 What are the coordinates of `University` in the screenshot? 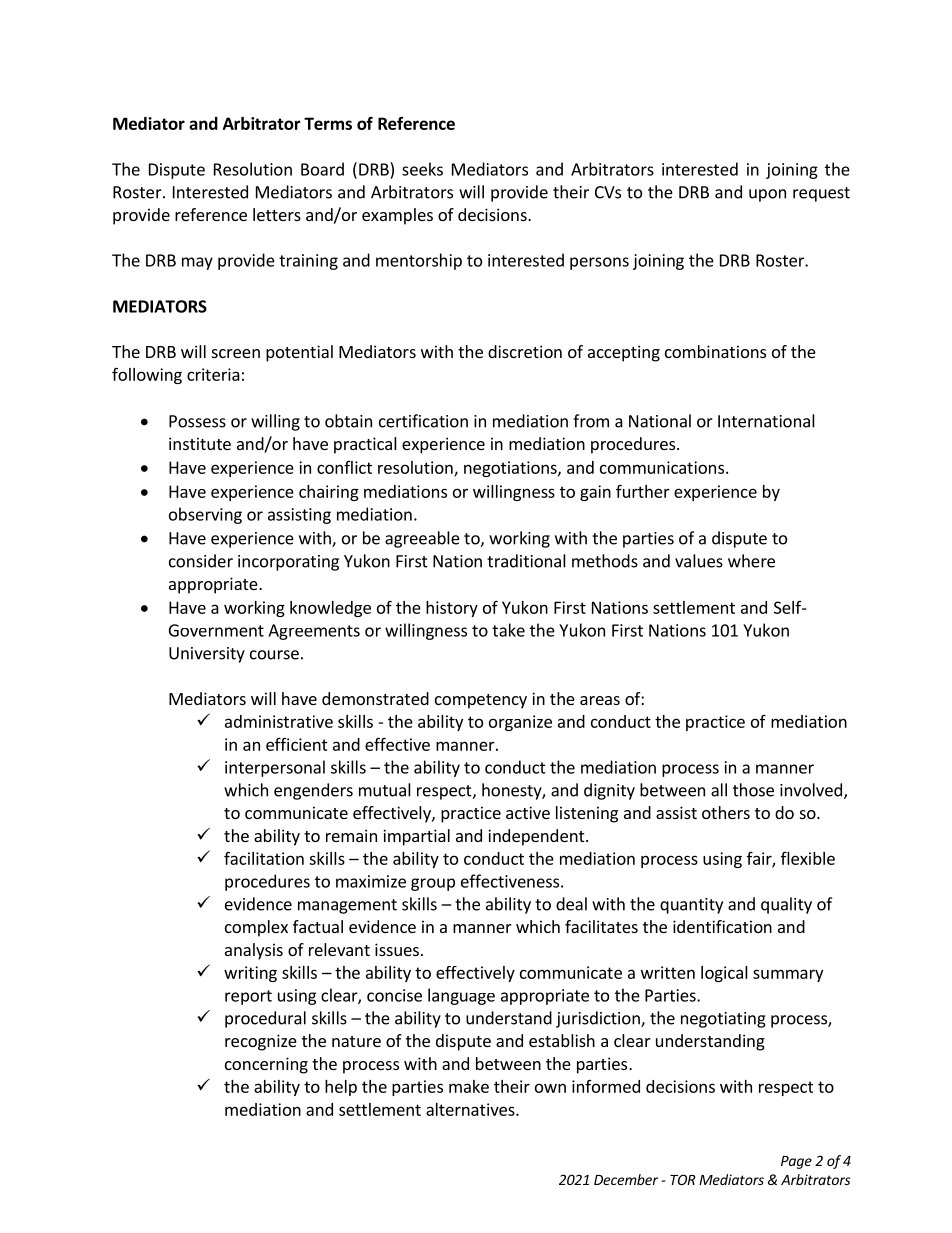 It's located at (207, 655).
